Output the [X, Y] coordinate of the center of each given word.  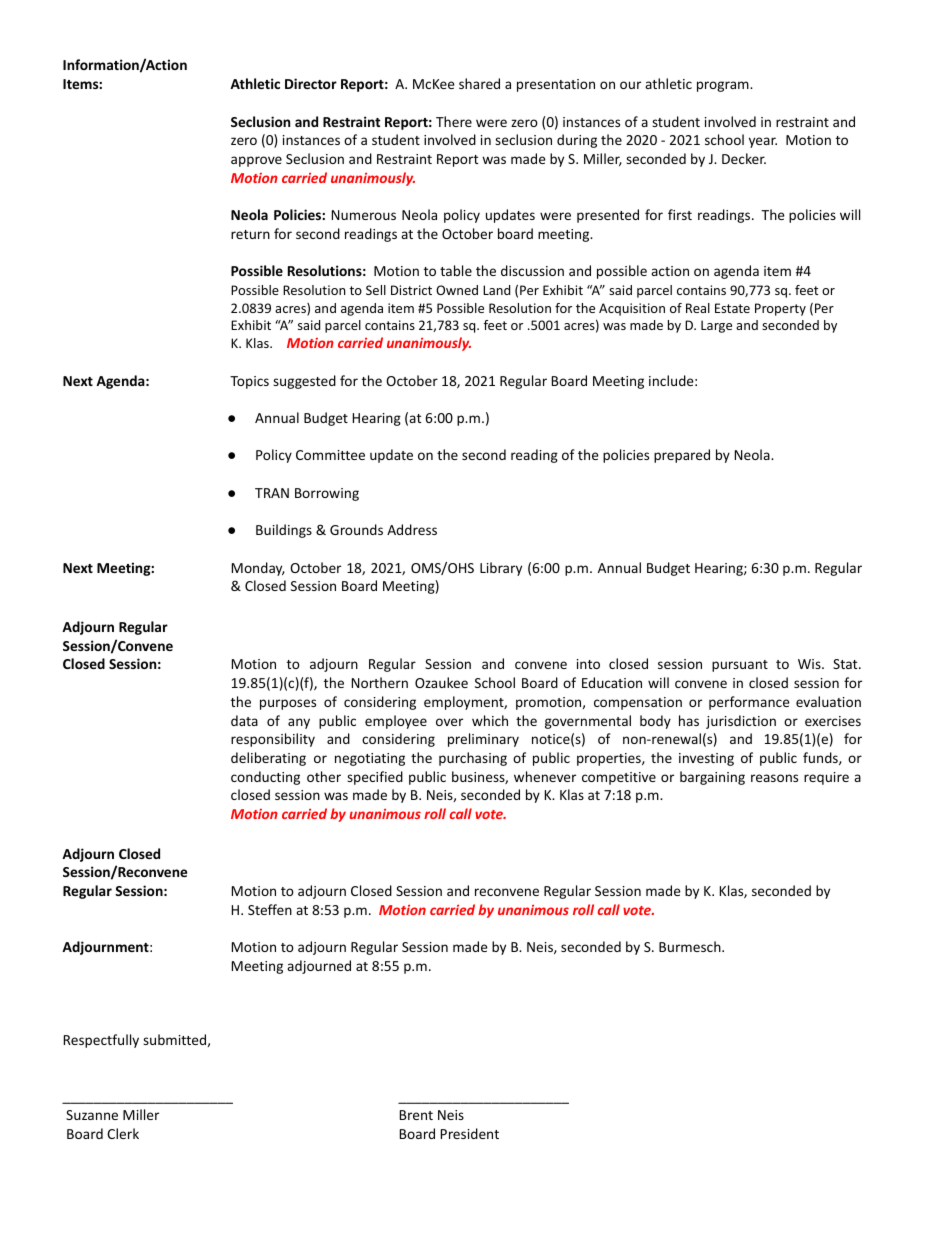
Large [716, 326]
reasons [774, 778]
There [454, 121]
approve [256, 161]
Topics [249, 382]
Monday [258, 569]
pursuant [740, 666]
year [763, 142]
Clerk [123, 1133]
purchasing [473, 759]
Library [501, 569]
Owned [457, 290]
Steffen [270, 909]
